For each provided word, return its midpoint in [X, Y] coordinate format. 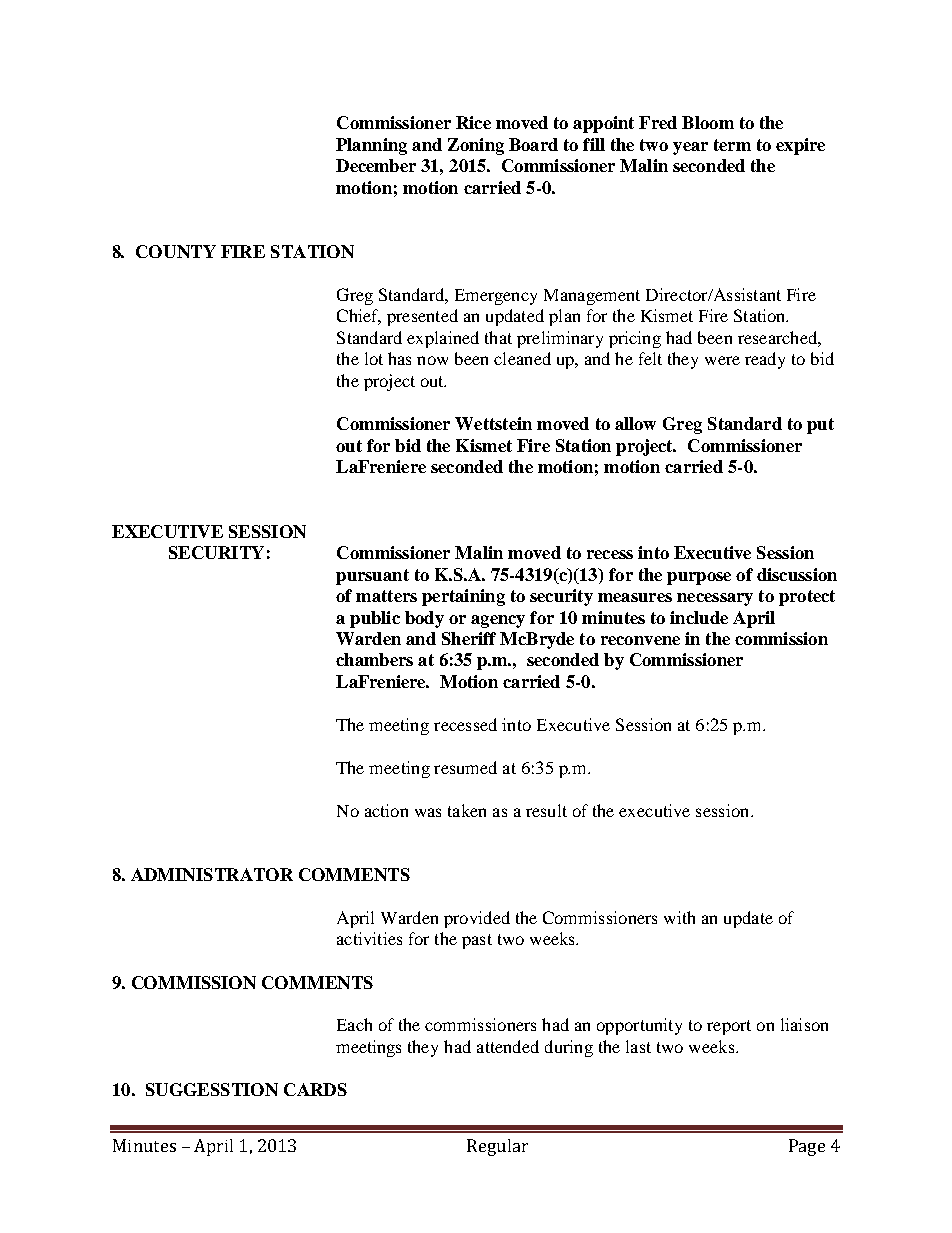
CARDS [315, 1089]
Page [807, 1147]
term [732, 145]
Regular [497, 1147]
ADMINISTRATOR [212, 874]
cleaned [522, 358]
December [376, 165]
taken [467, 810]
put [820, 426]
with [679, 917]
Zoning [476, 146]
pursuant [372, 577]
